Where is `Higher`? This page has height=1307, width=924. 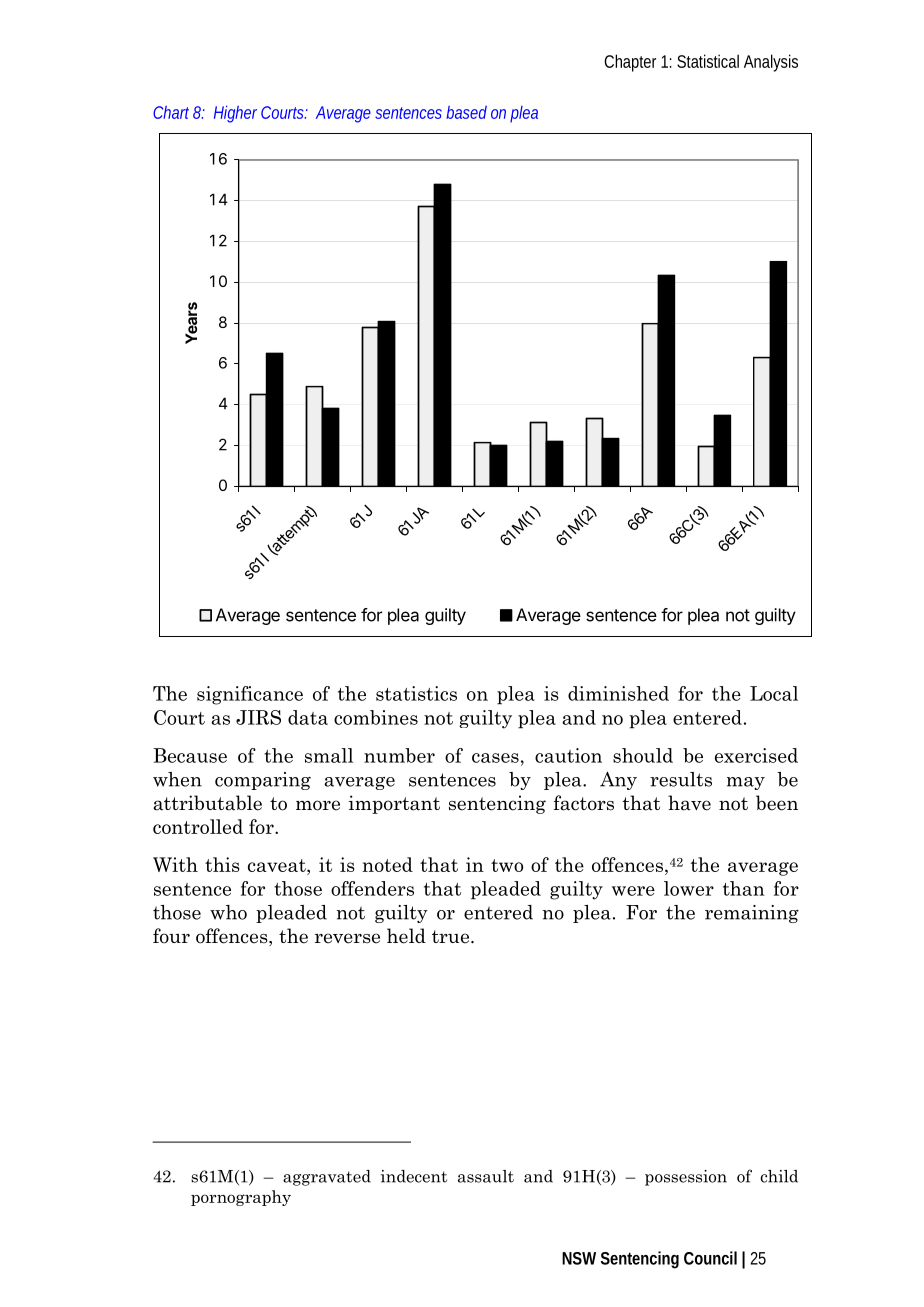
Higher is located at coordinates (235, 114).
